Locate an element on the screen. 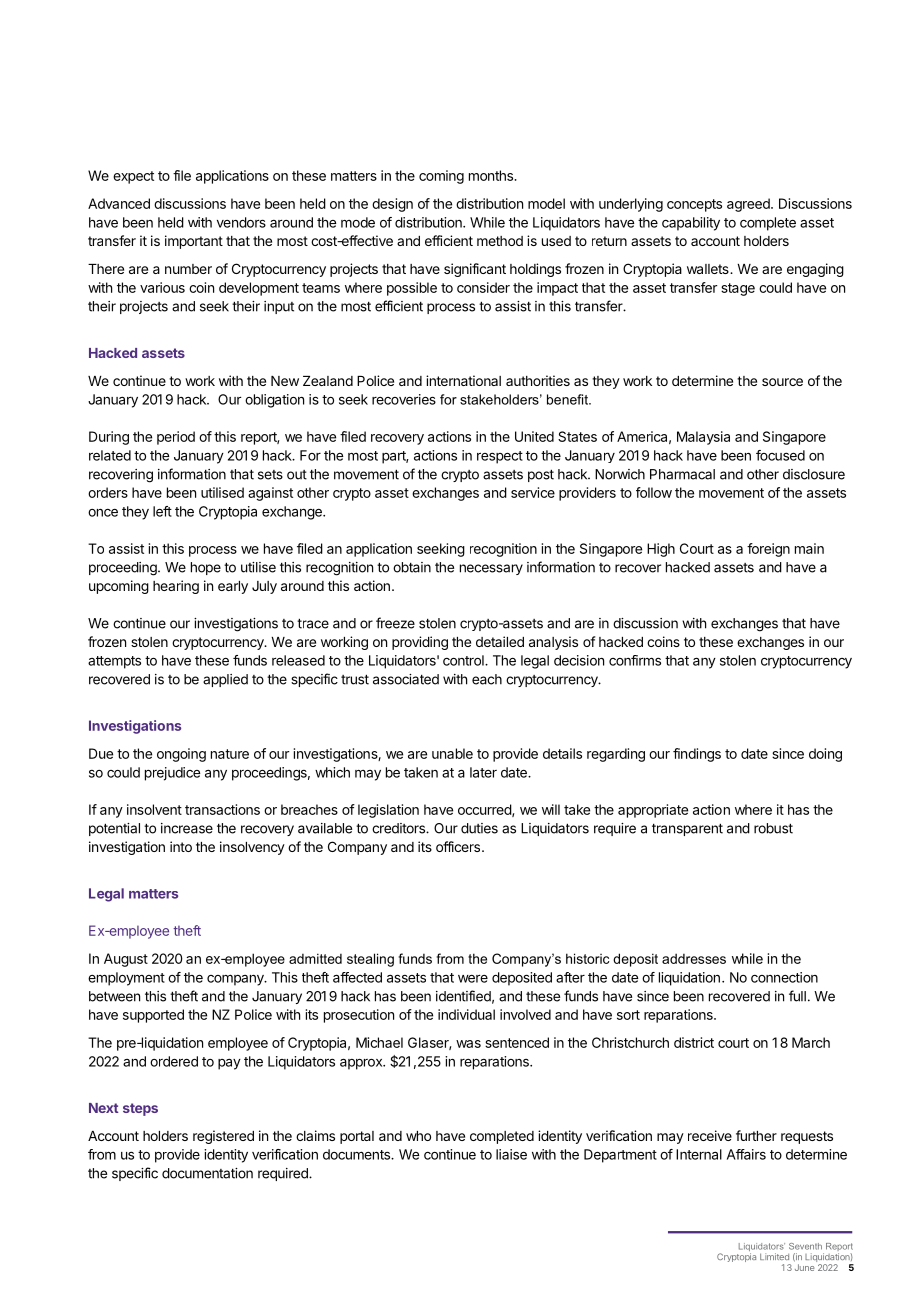 The width and height of the screenshot is (924, 1308). robust is located at coordinates (773, 828).
